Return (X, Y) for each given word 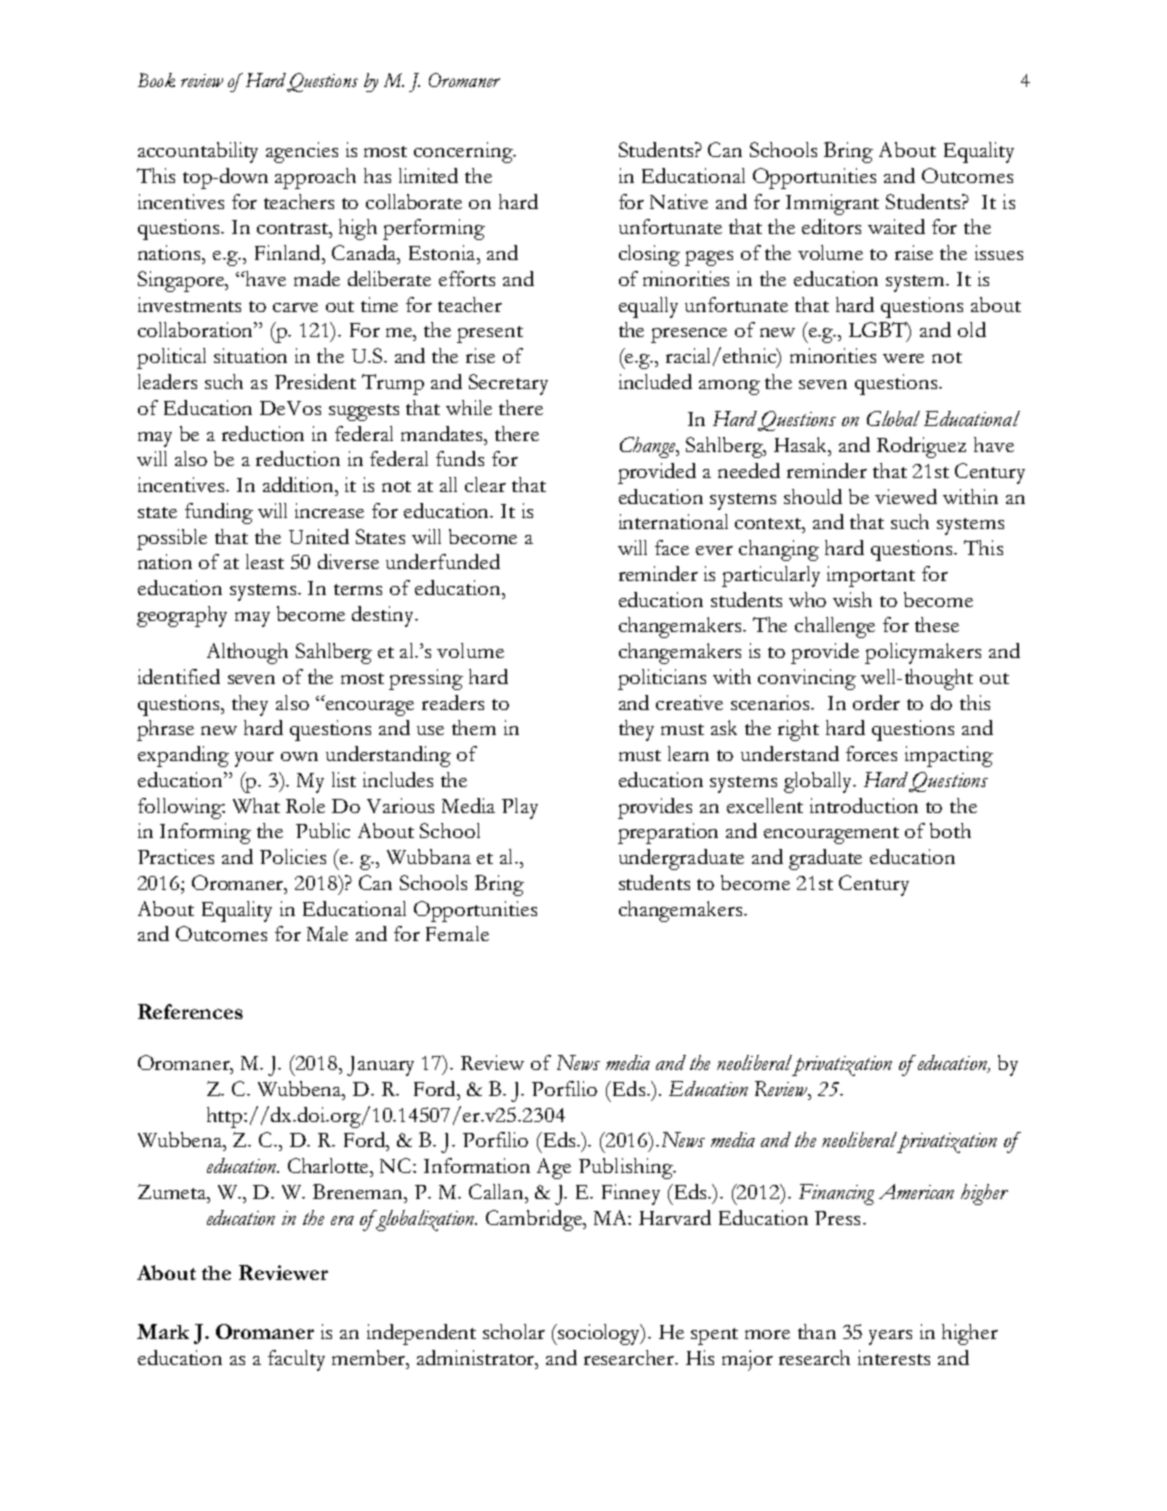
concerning (464, 152)
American (916, 1191)
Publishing (627, 1168)
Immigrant (832, 204)
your (254, 759)
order (876, 702)
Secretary (508, 384)
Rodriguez (921, 447)
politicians (662, 679)
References (190, 1011)
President (315, 381)
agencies (302, 152)
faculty (296, 1360)
